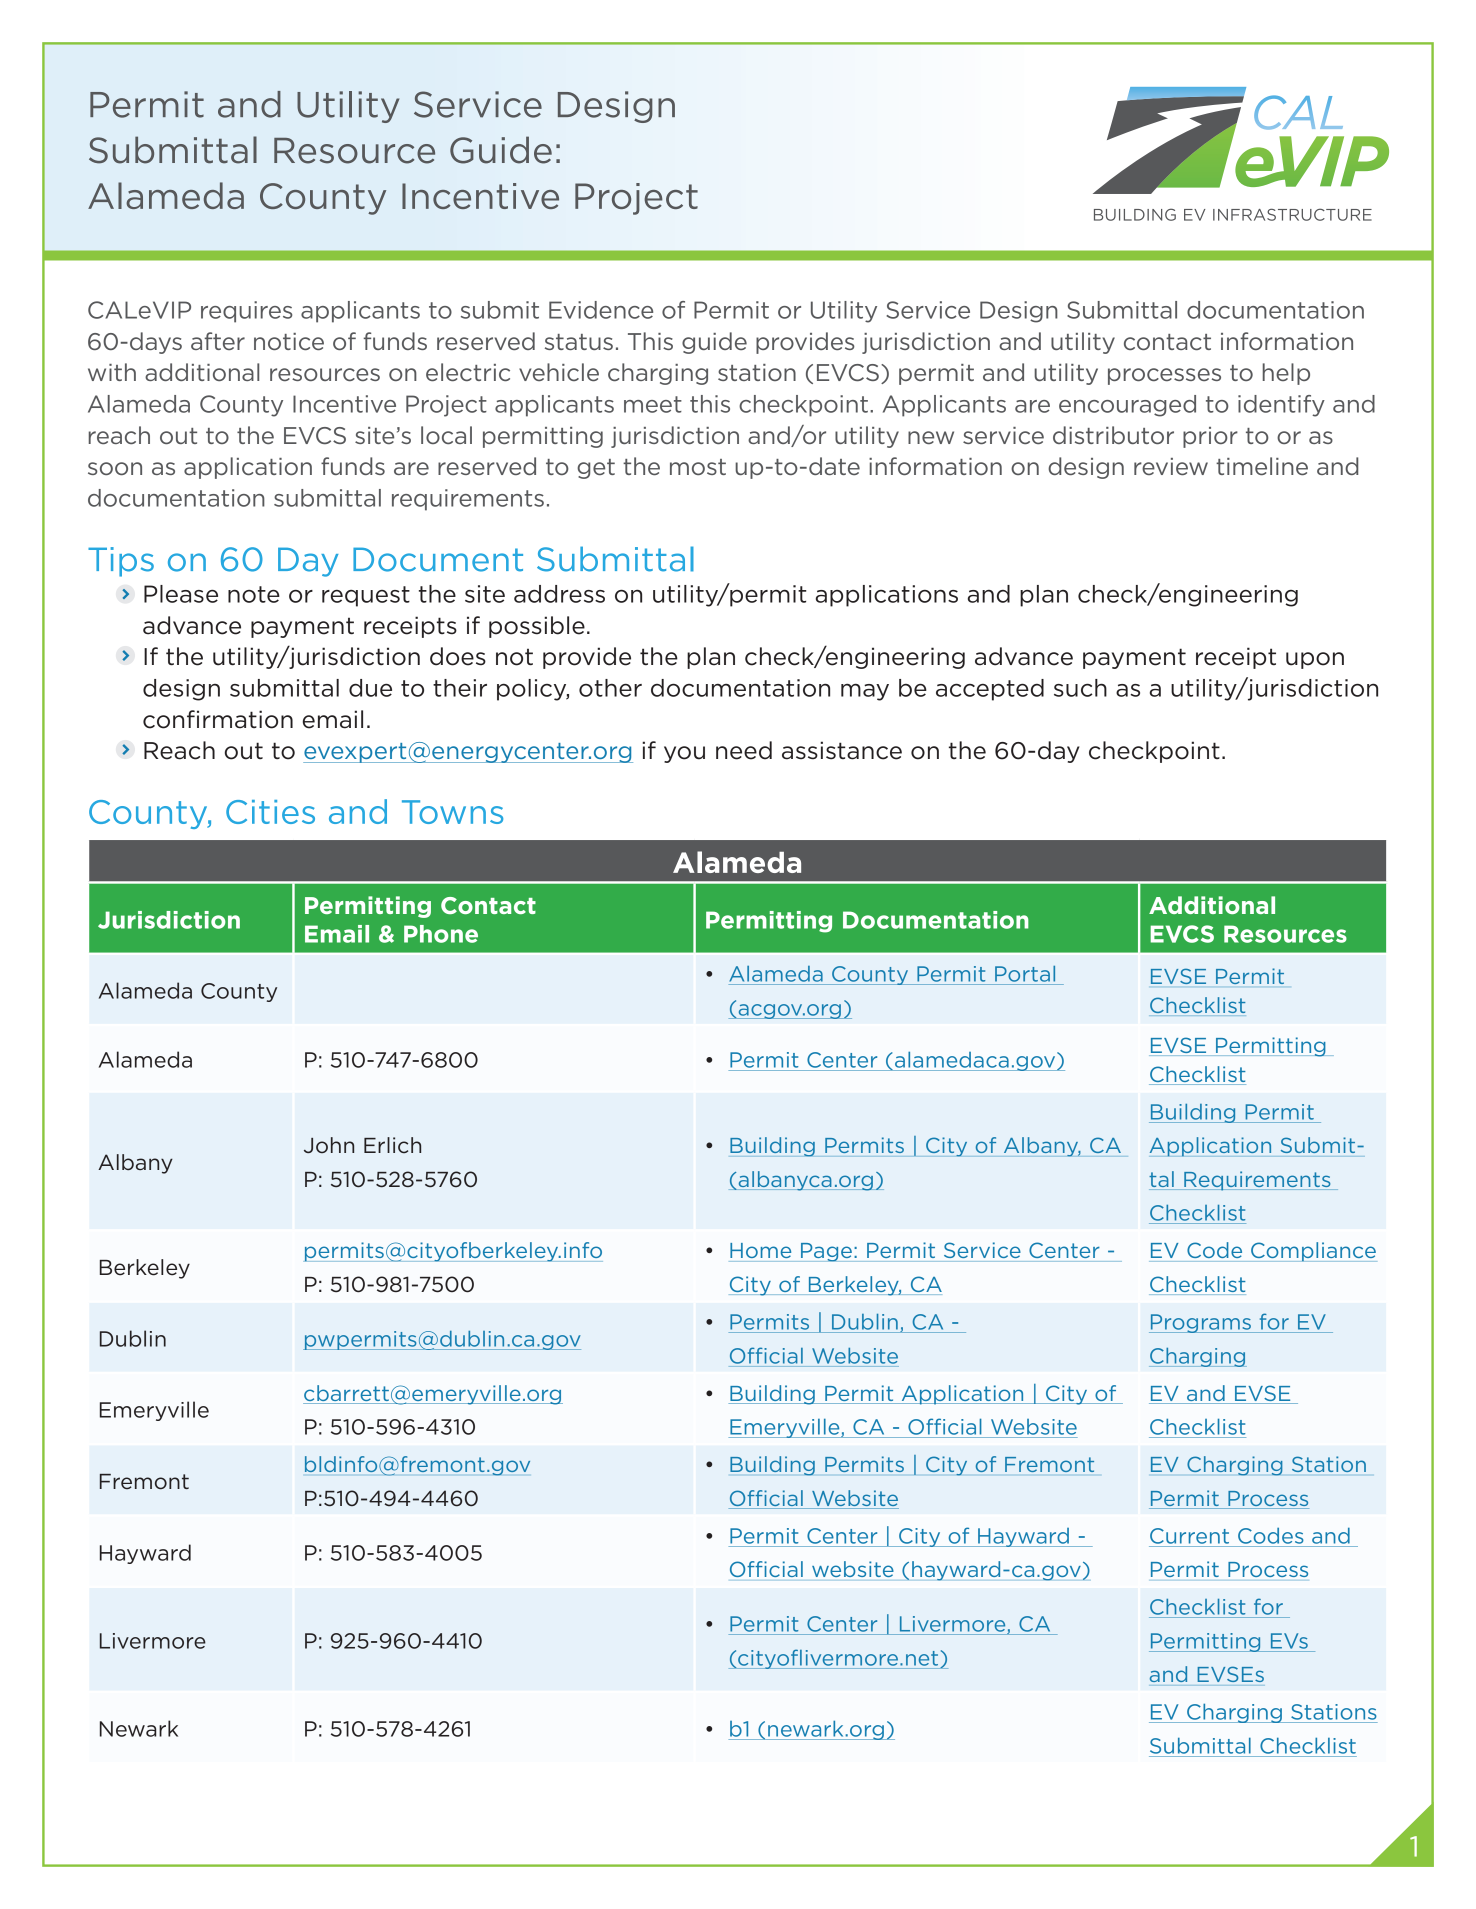 The image size is (1476, 1909). What do you see at coordinates (1201, 1323) in the document?
I see `Programs` at bounding box center [1201, 1323].
